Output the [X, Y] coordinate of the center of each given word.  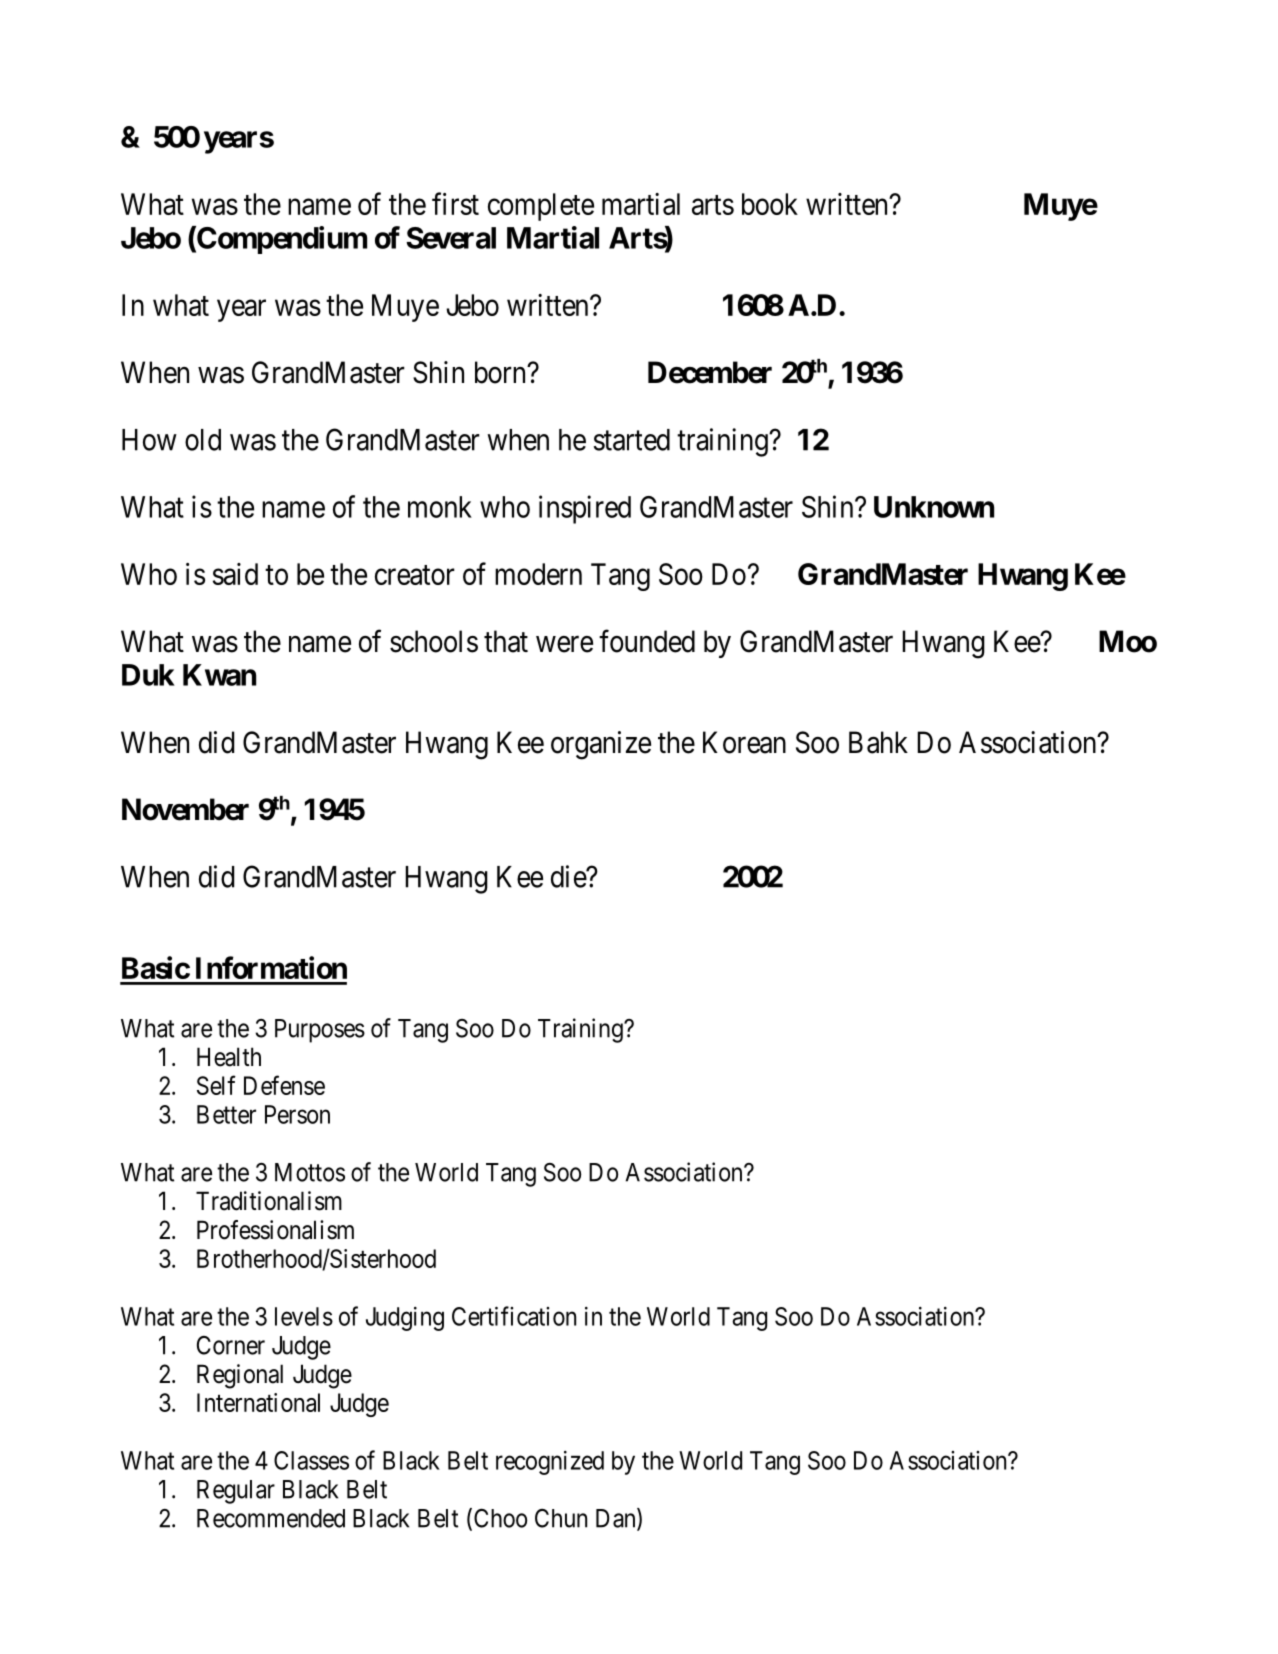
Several [451, 238]
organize [601, 745]
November [185, 809]
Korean [744, 742]
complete [541, 207]
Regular [236, 1492]
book [770, 204]
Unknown [934, 507]
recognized [550, 1463]
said [235, 574]
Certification [514, 1316]
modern [538, 574]
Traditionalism [269, 1201]
